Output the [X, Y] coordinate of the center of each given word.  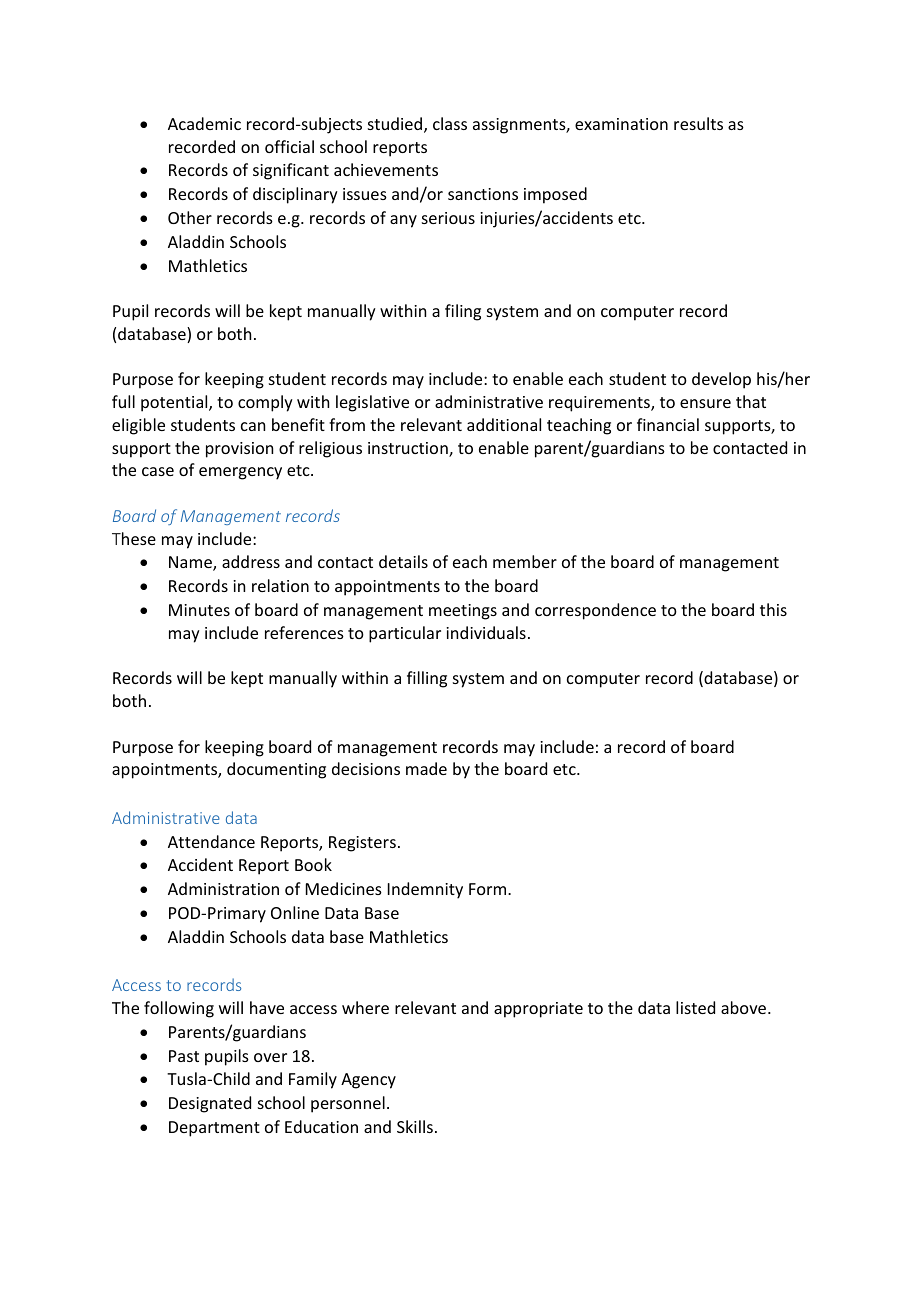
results [698, 123]
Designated [210, 1104]
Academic [204, 123]
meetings [463, 612]
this [773, 609]
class [450, 123]
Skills [415, 1126]
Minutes [199, 610]
